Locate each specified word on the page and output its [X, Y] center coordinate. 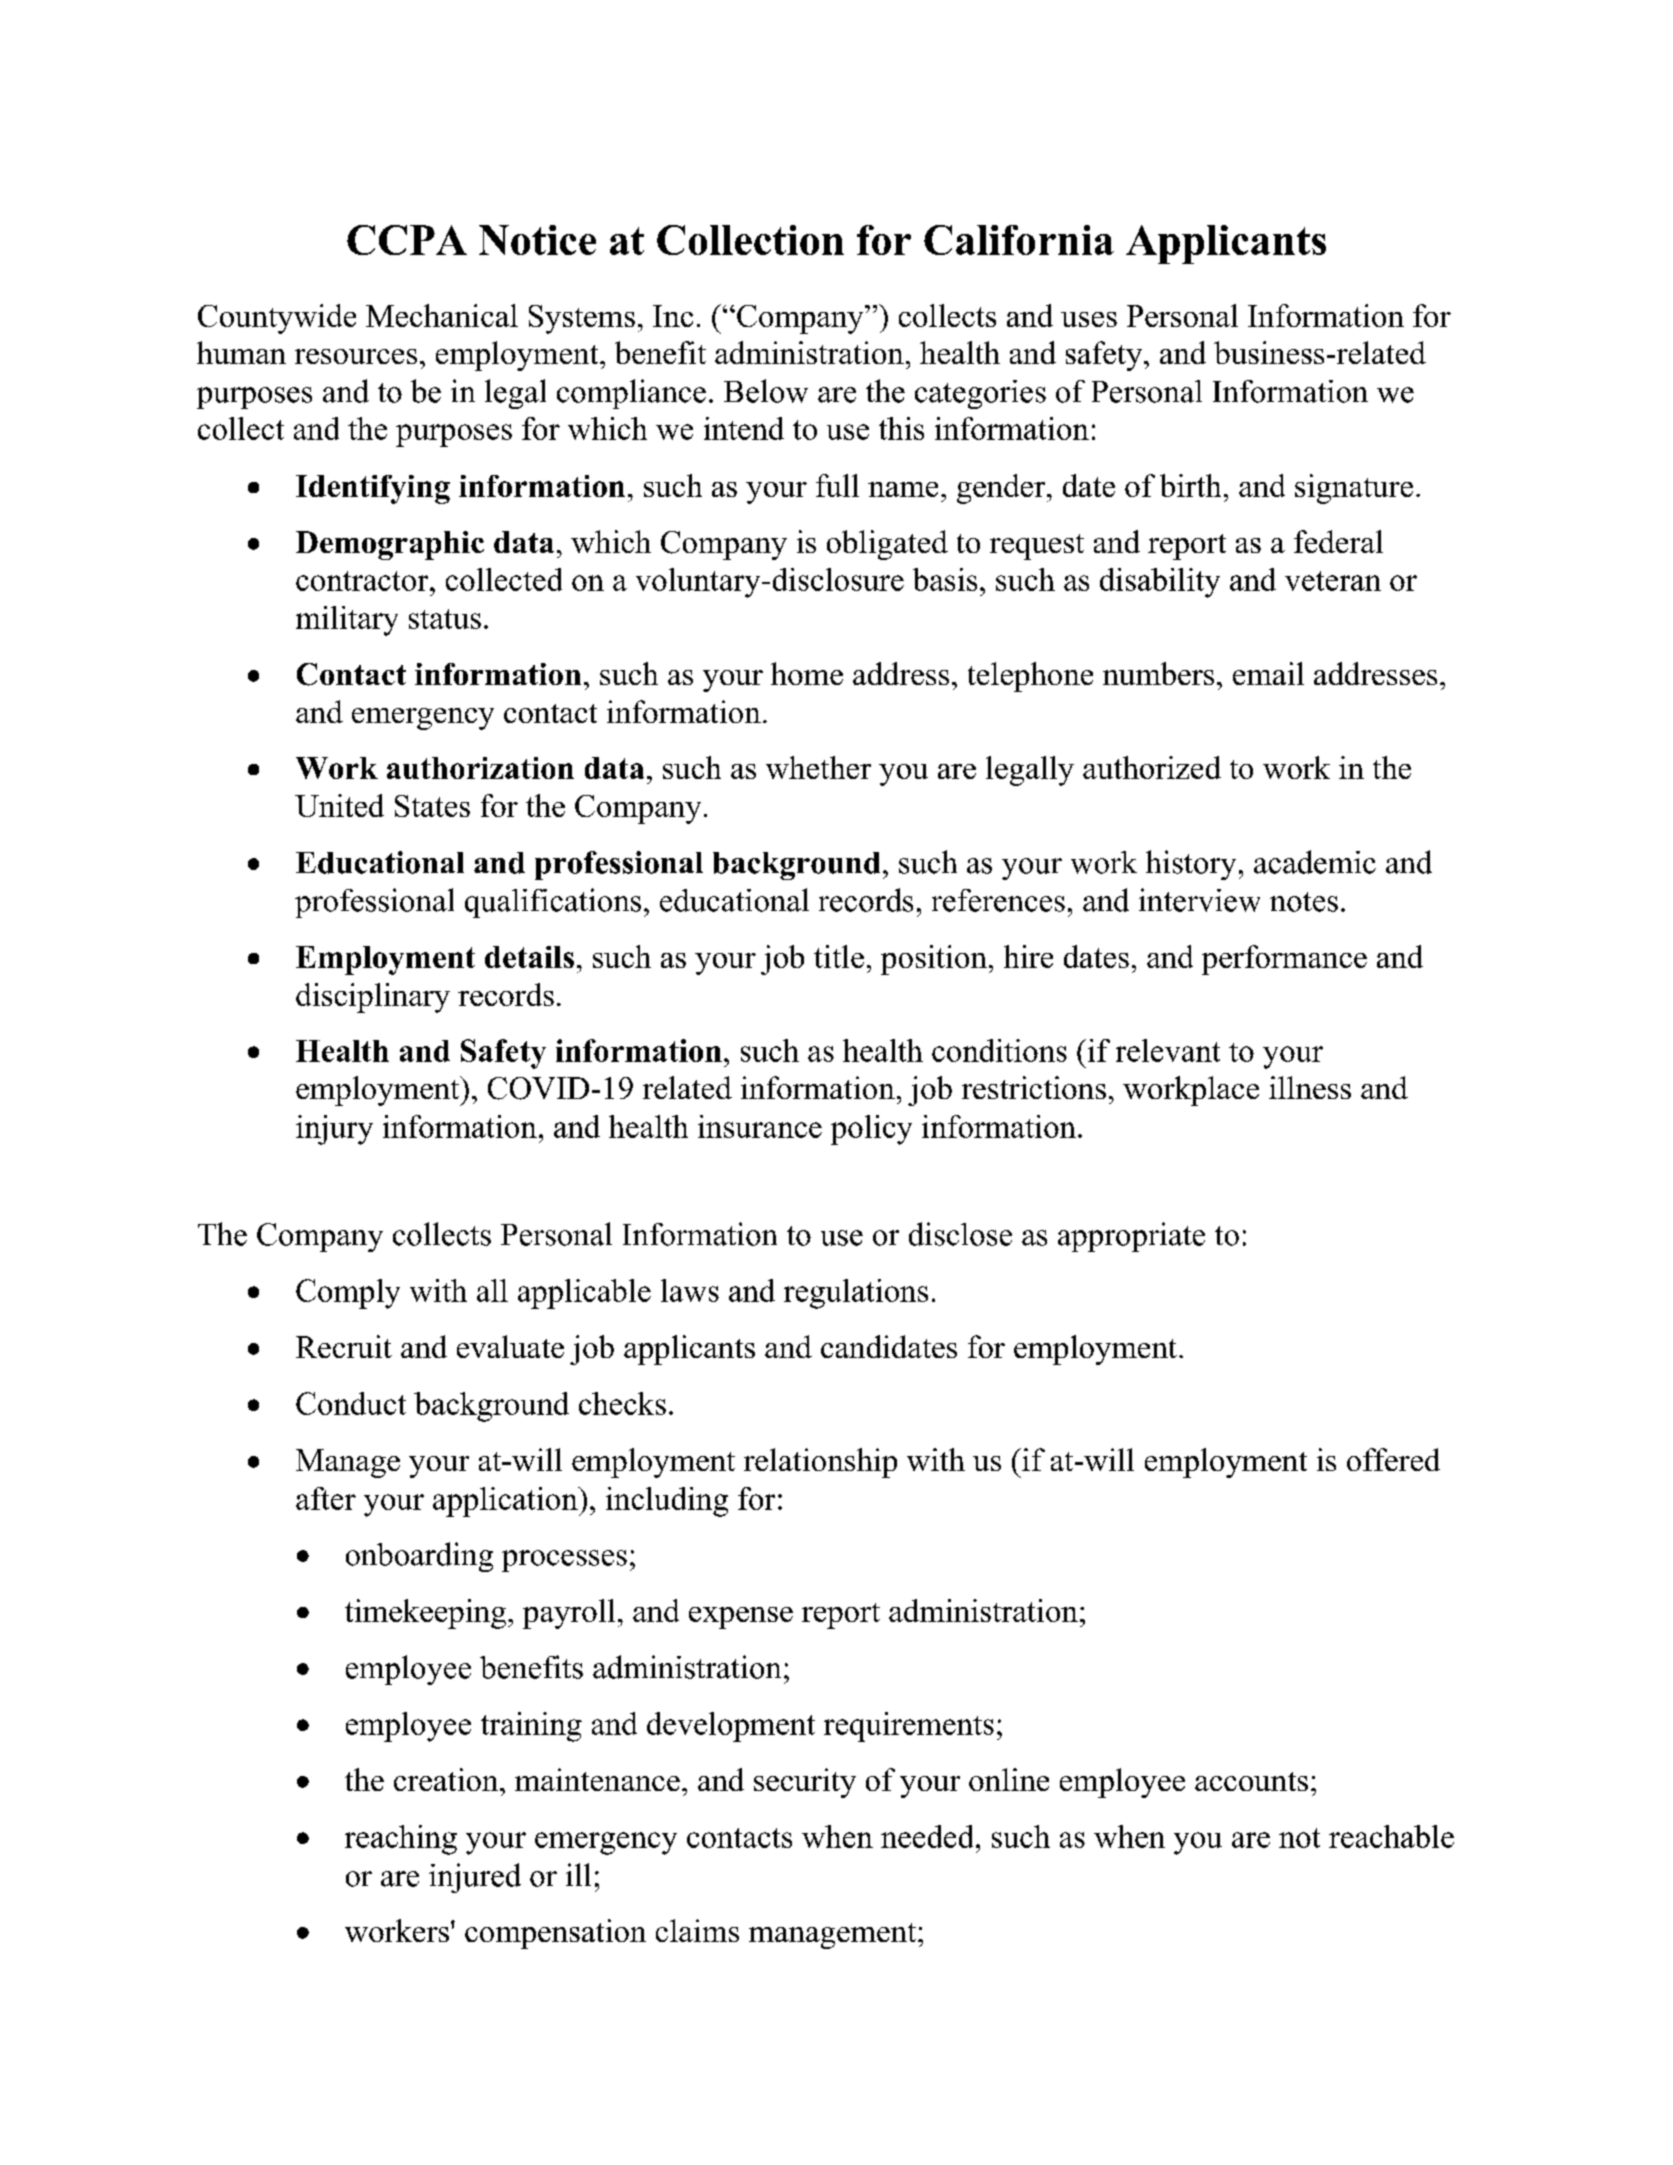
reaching [401, 1840]
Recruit [344, 1346]
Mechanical [442, 315]
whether [818, 767]
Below [766, 391]
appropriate [1131, 1237]
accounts [1251, 1781]
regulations [856, 1294]
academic [1315, 862]
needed [927, 1836]
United [339, 805]
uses [1089, 319]
